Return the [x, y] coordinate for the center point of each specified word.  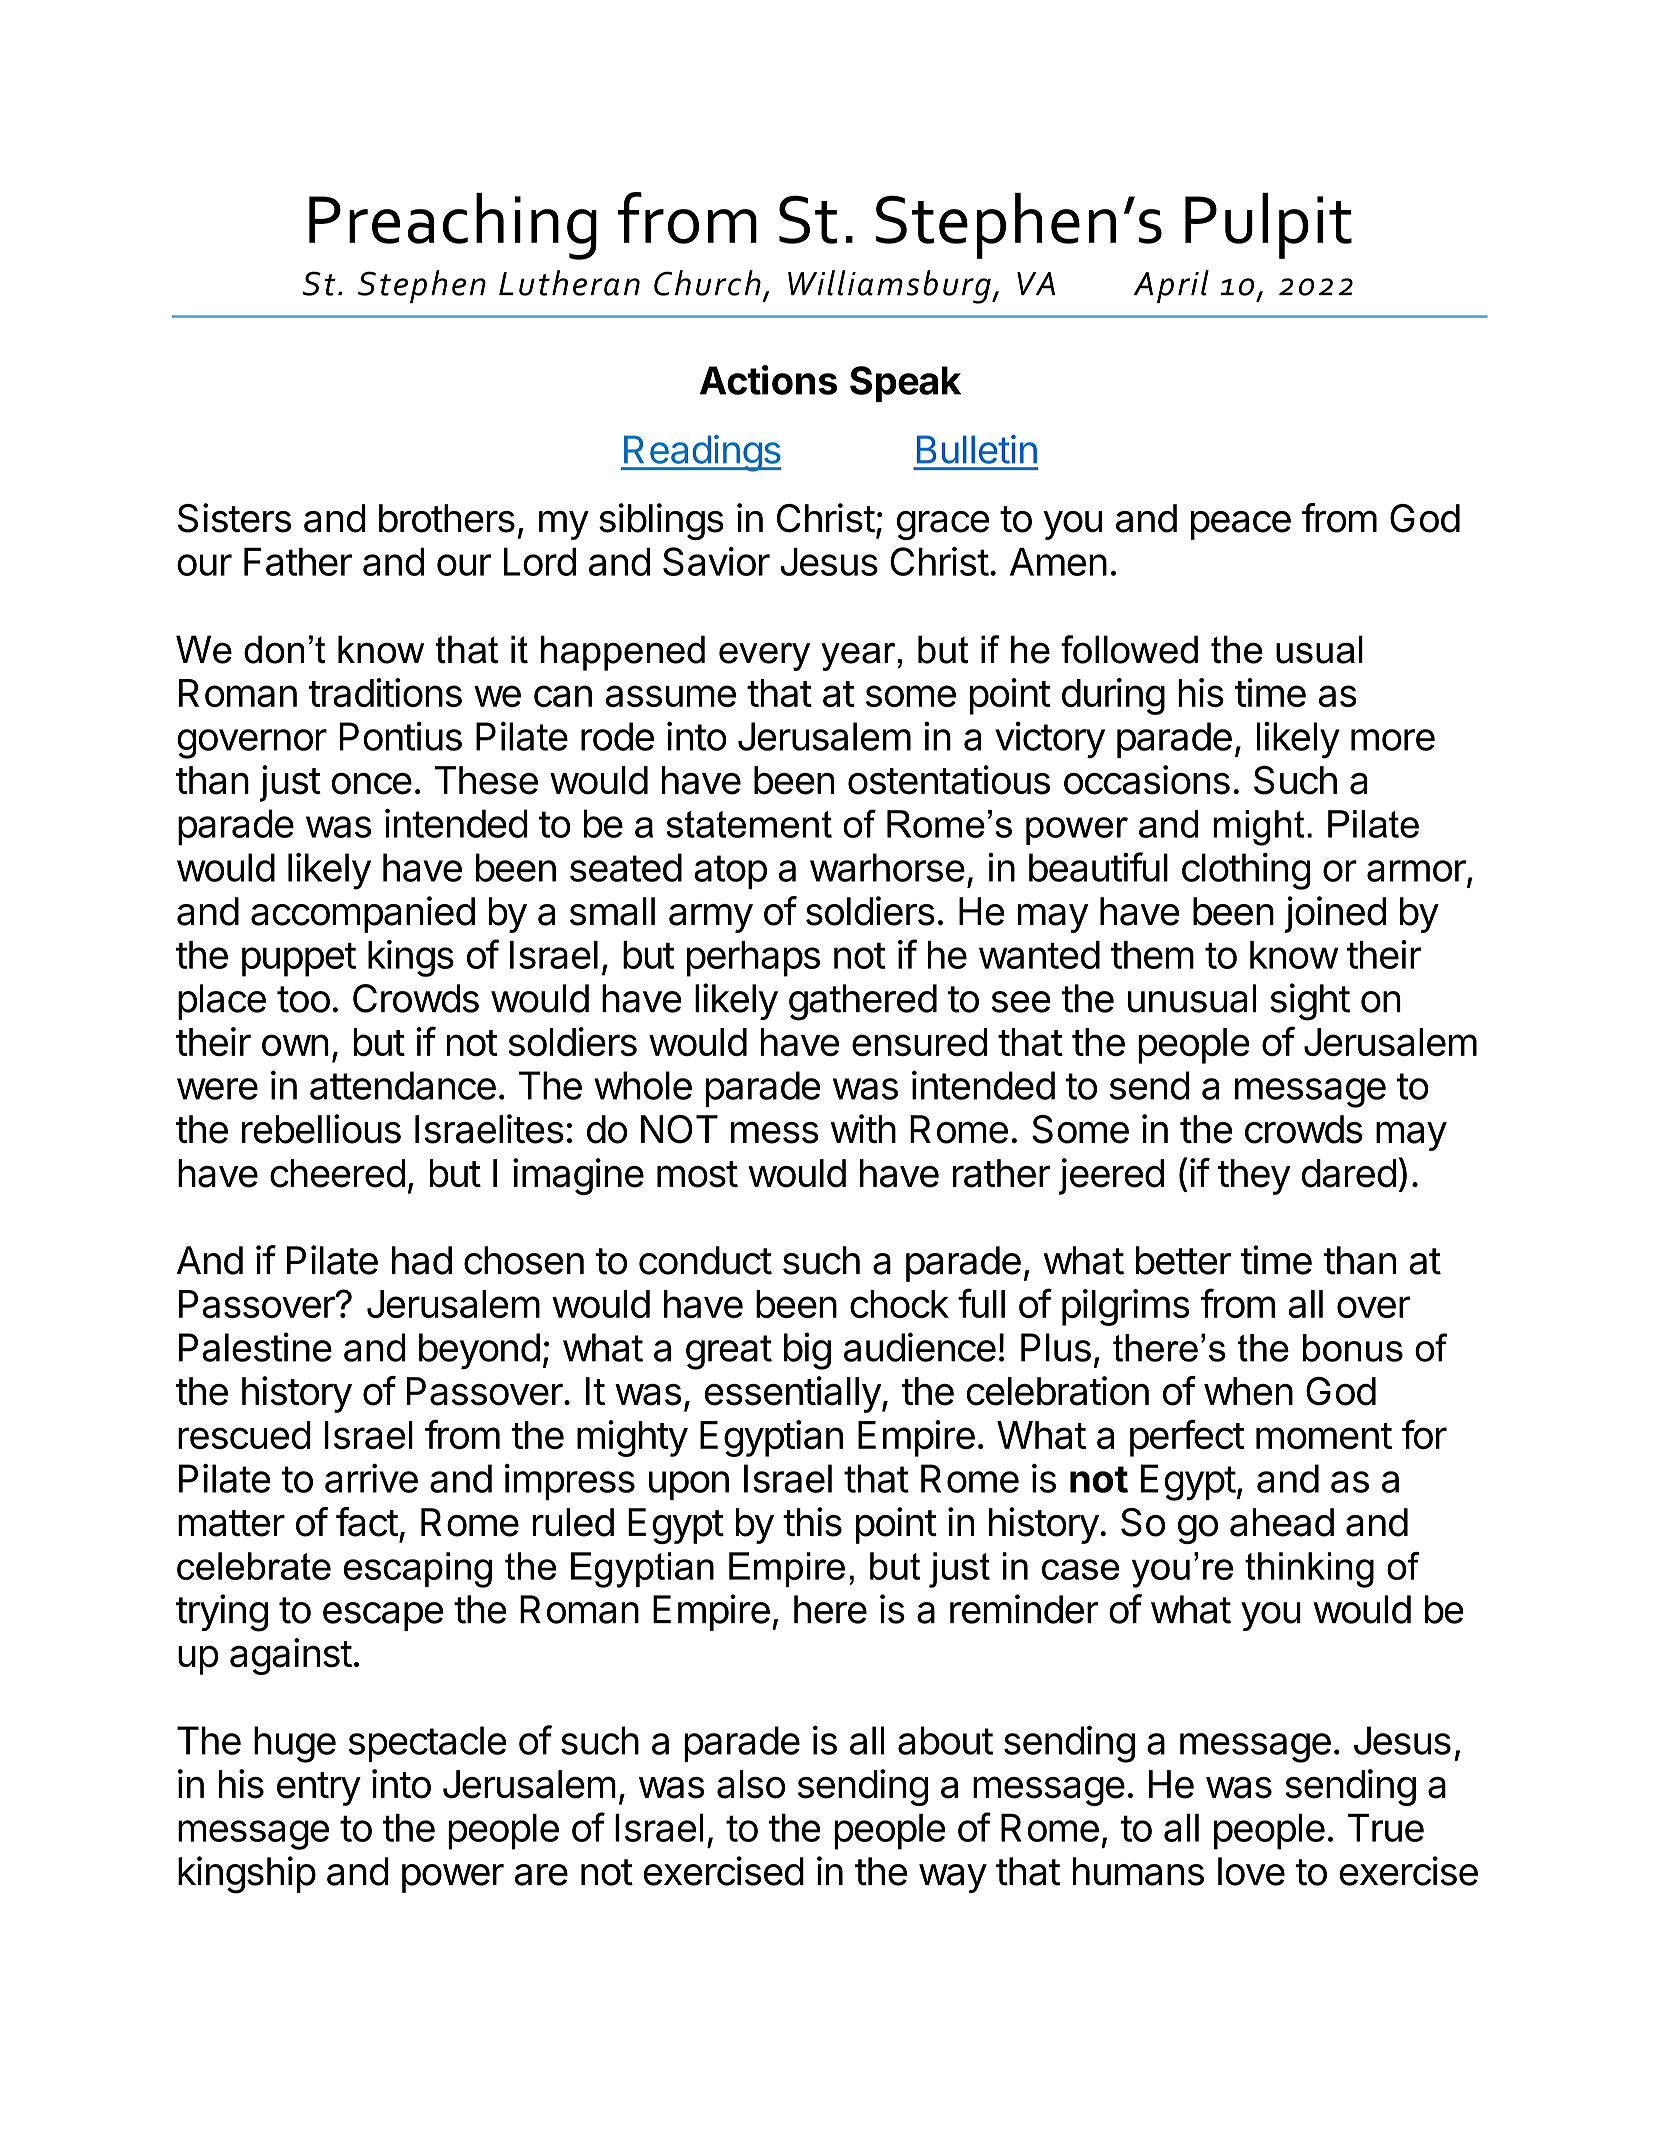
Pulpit [1268, 226]
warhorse [887, 867]
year [858, 657]
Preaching [453, 226]
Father [298, 562]
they [1254, 1177]
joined [1335, 914]
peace [1241, 525]
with [863, 1128]
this [812, 1522]
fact [367, 1522]
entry [319, 1789]
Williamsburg [890, 287]
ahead [1282, 1522]
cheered [337, 1173]
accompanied [363, 914]
